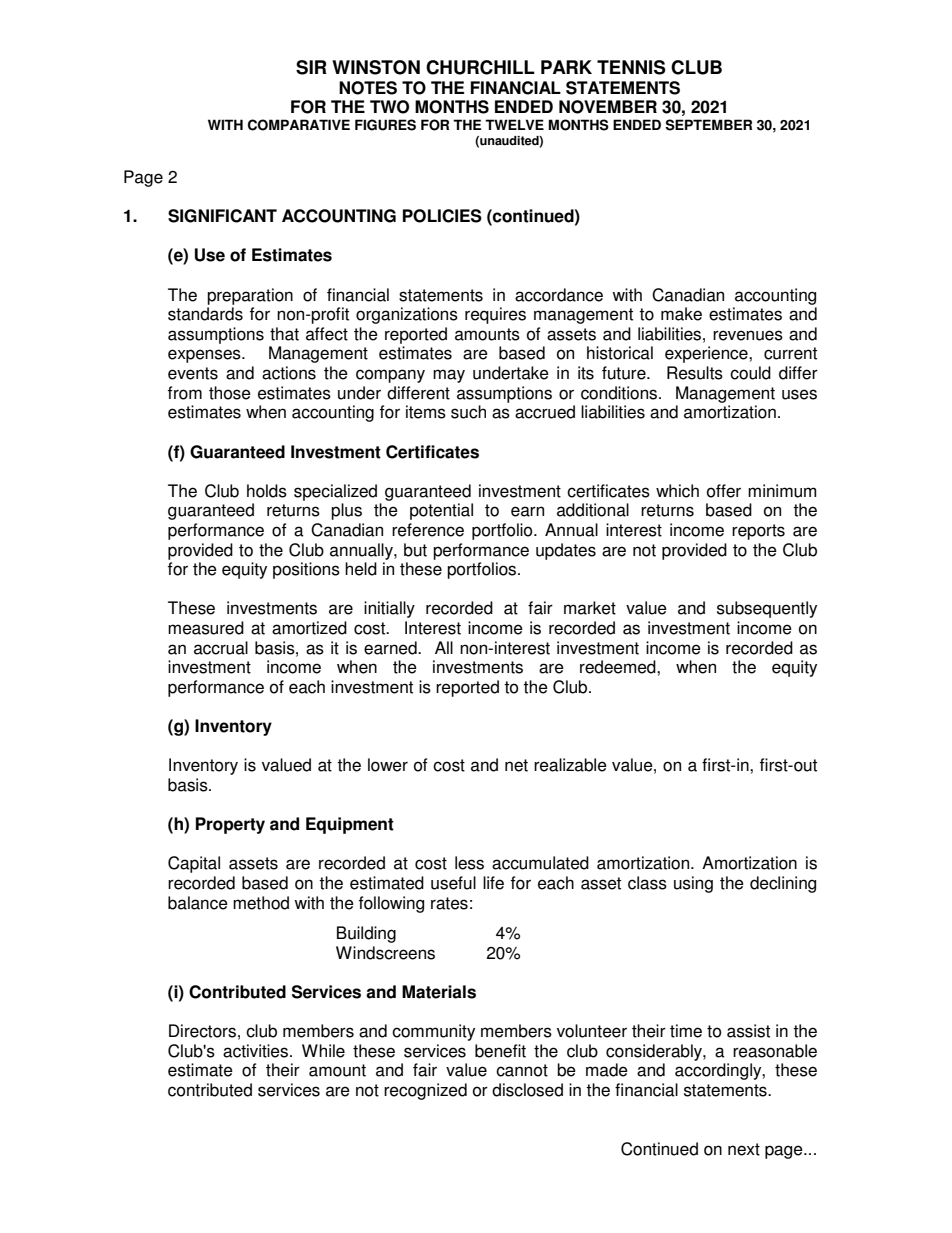  I want to click on less, so click(469, 863).
